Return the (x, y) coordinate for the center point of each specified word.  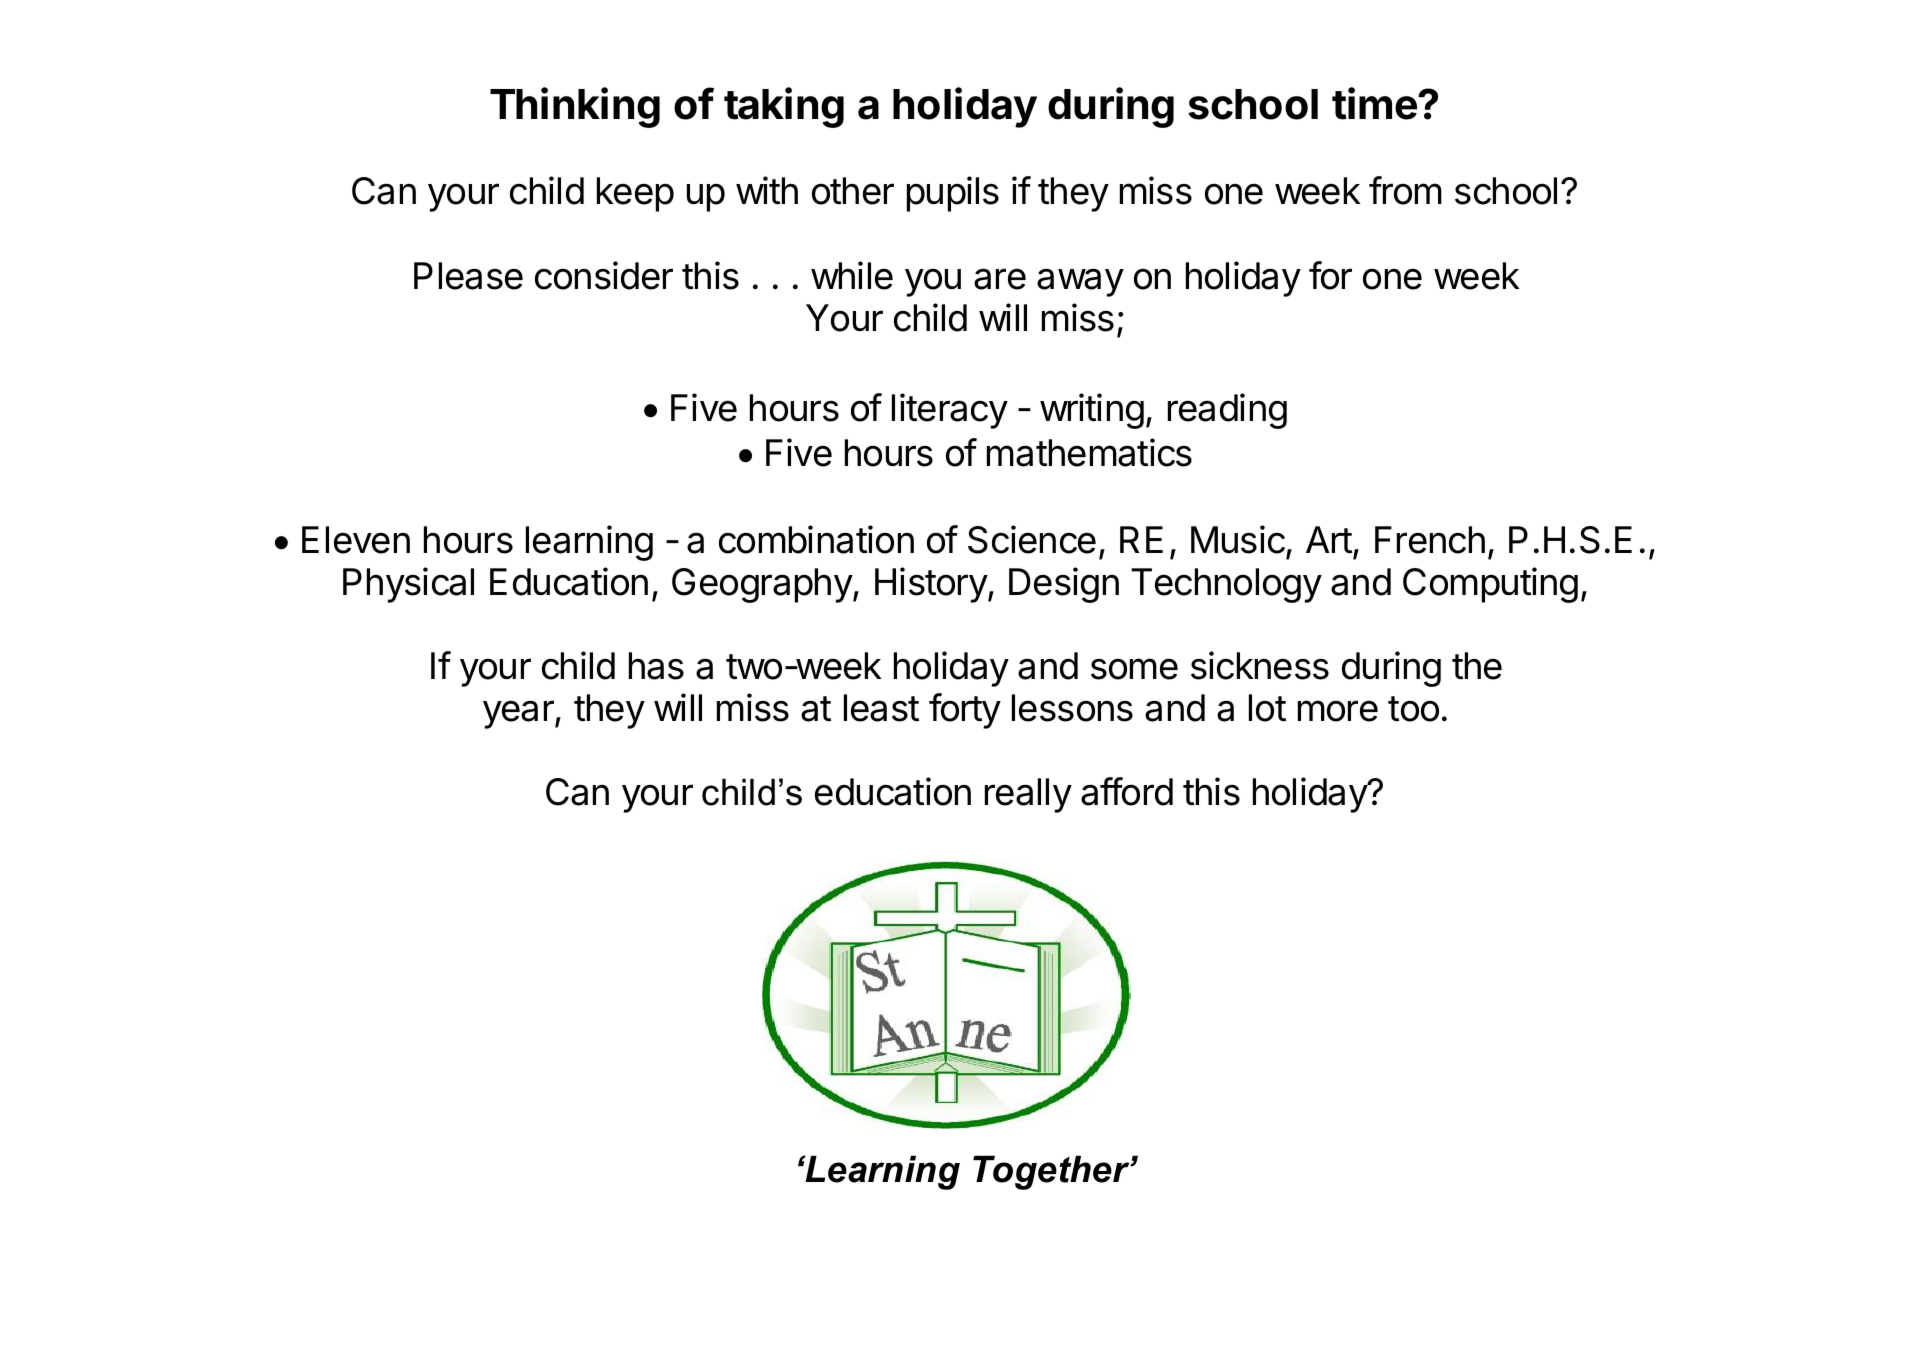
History (932, 585)
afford (1127, 791)
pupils (953, 194)
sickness (1260, 665)
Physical (408, 585)
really (1028, 795)
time (1375, 103)
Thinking (575, 107)
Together (1052, 1172)
